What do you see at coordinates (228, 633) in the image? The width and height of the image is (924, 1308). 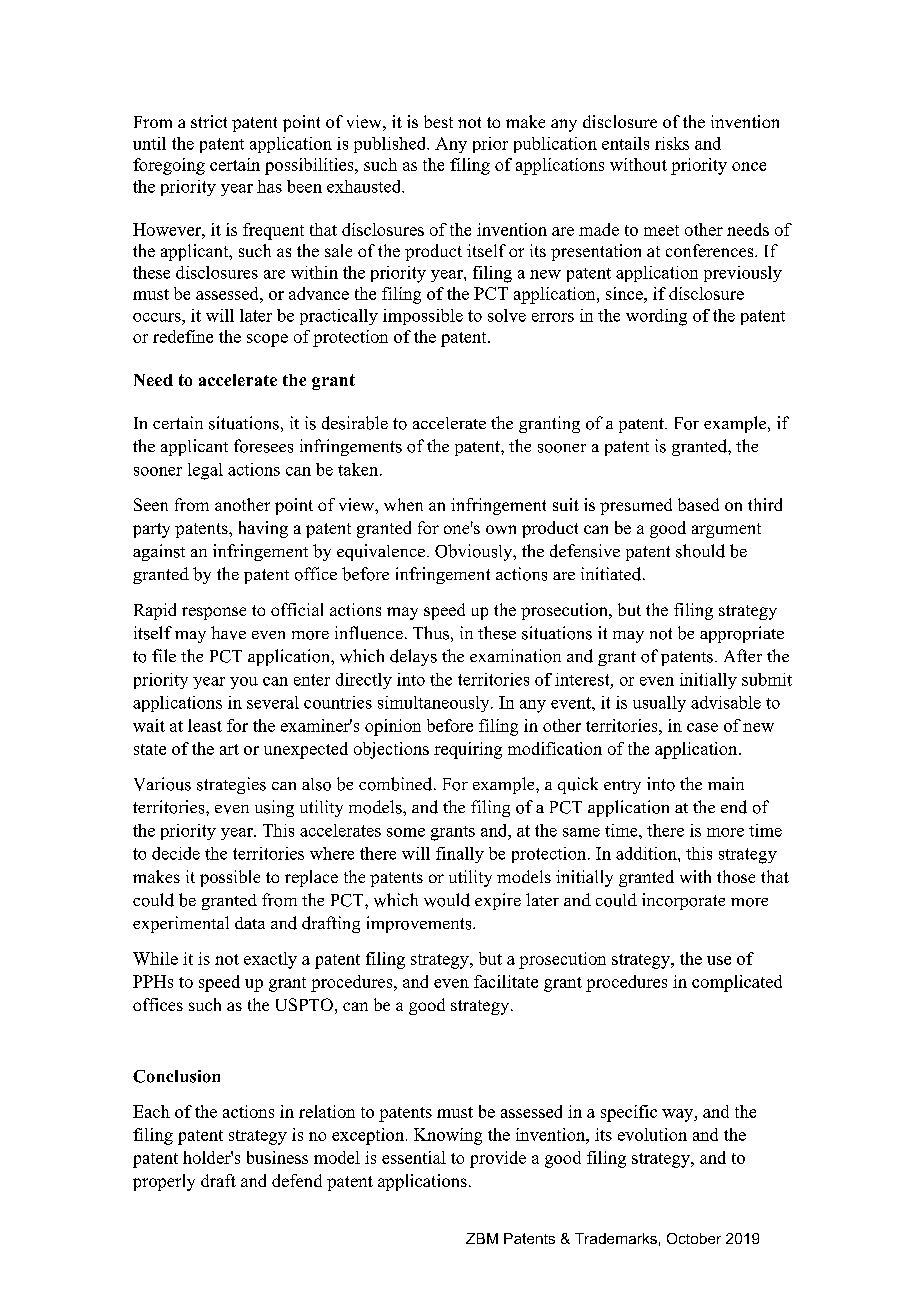 I see `have` at bounding box center [228, 633].
